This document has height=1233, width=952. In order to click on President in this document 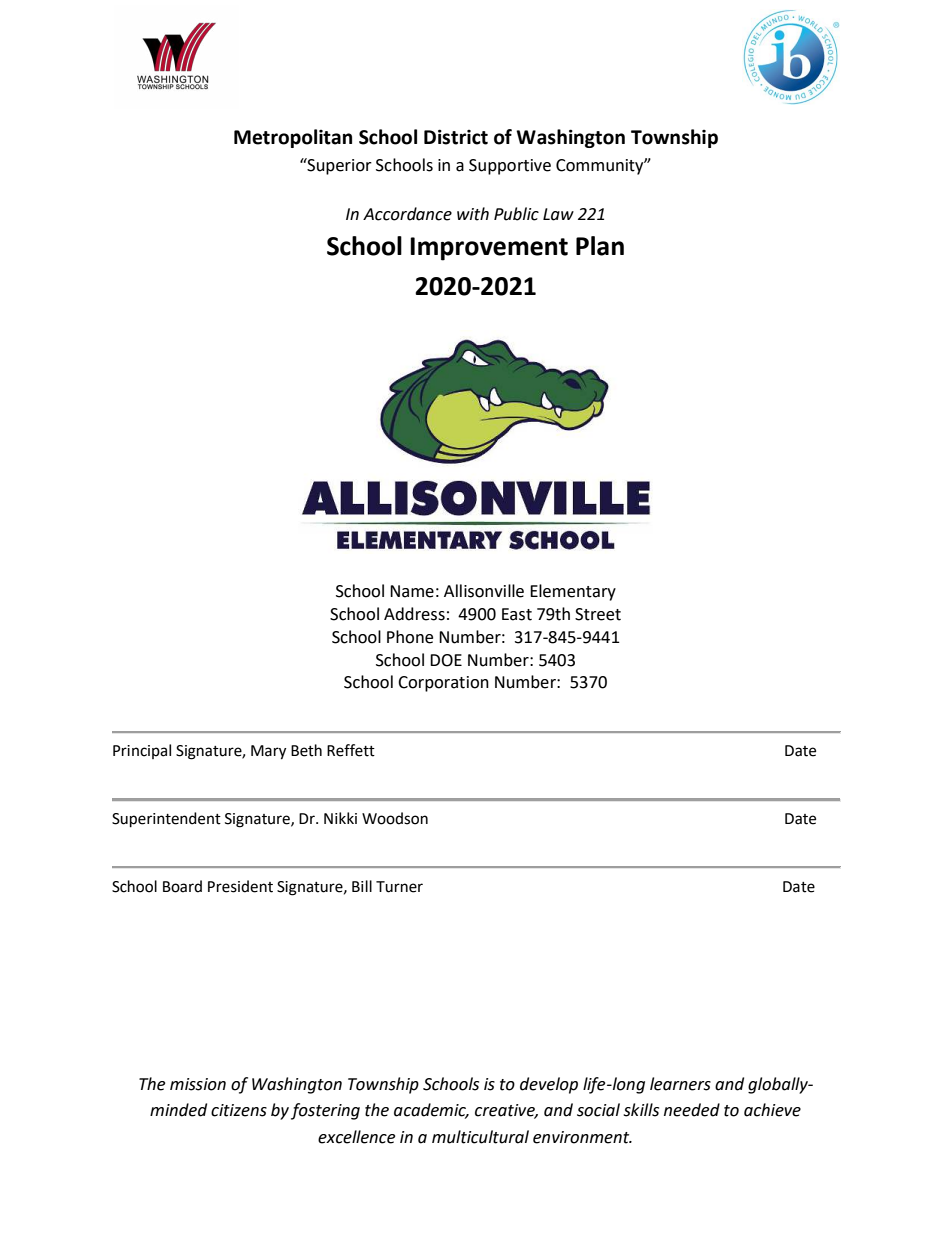, I will do `click(240, 886)`.
